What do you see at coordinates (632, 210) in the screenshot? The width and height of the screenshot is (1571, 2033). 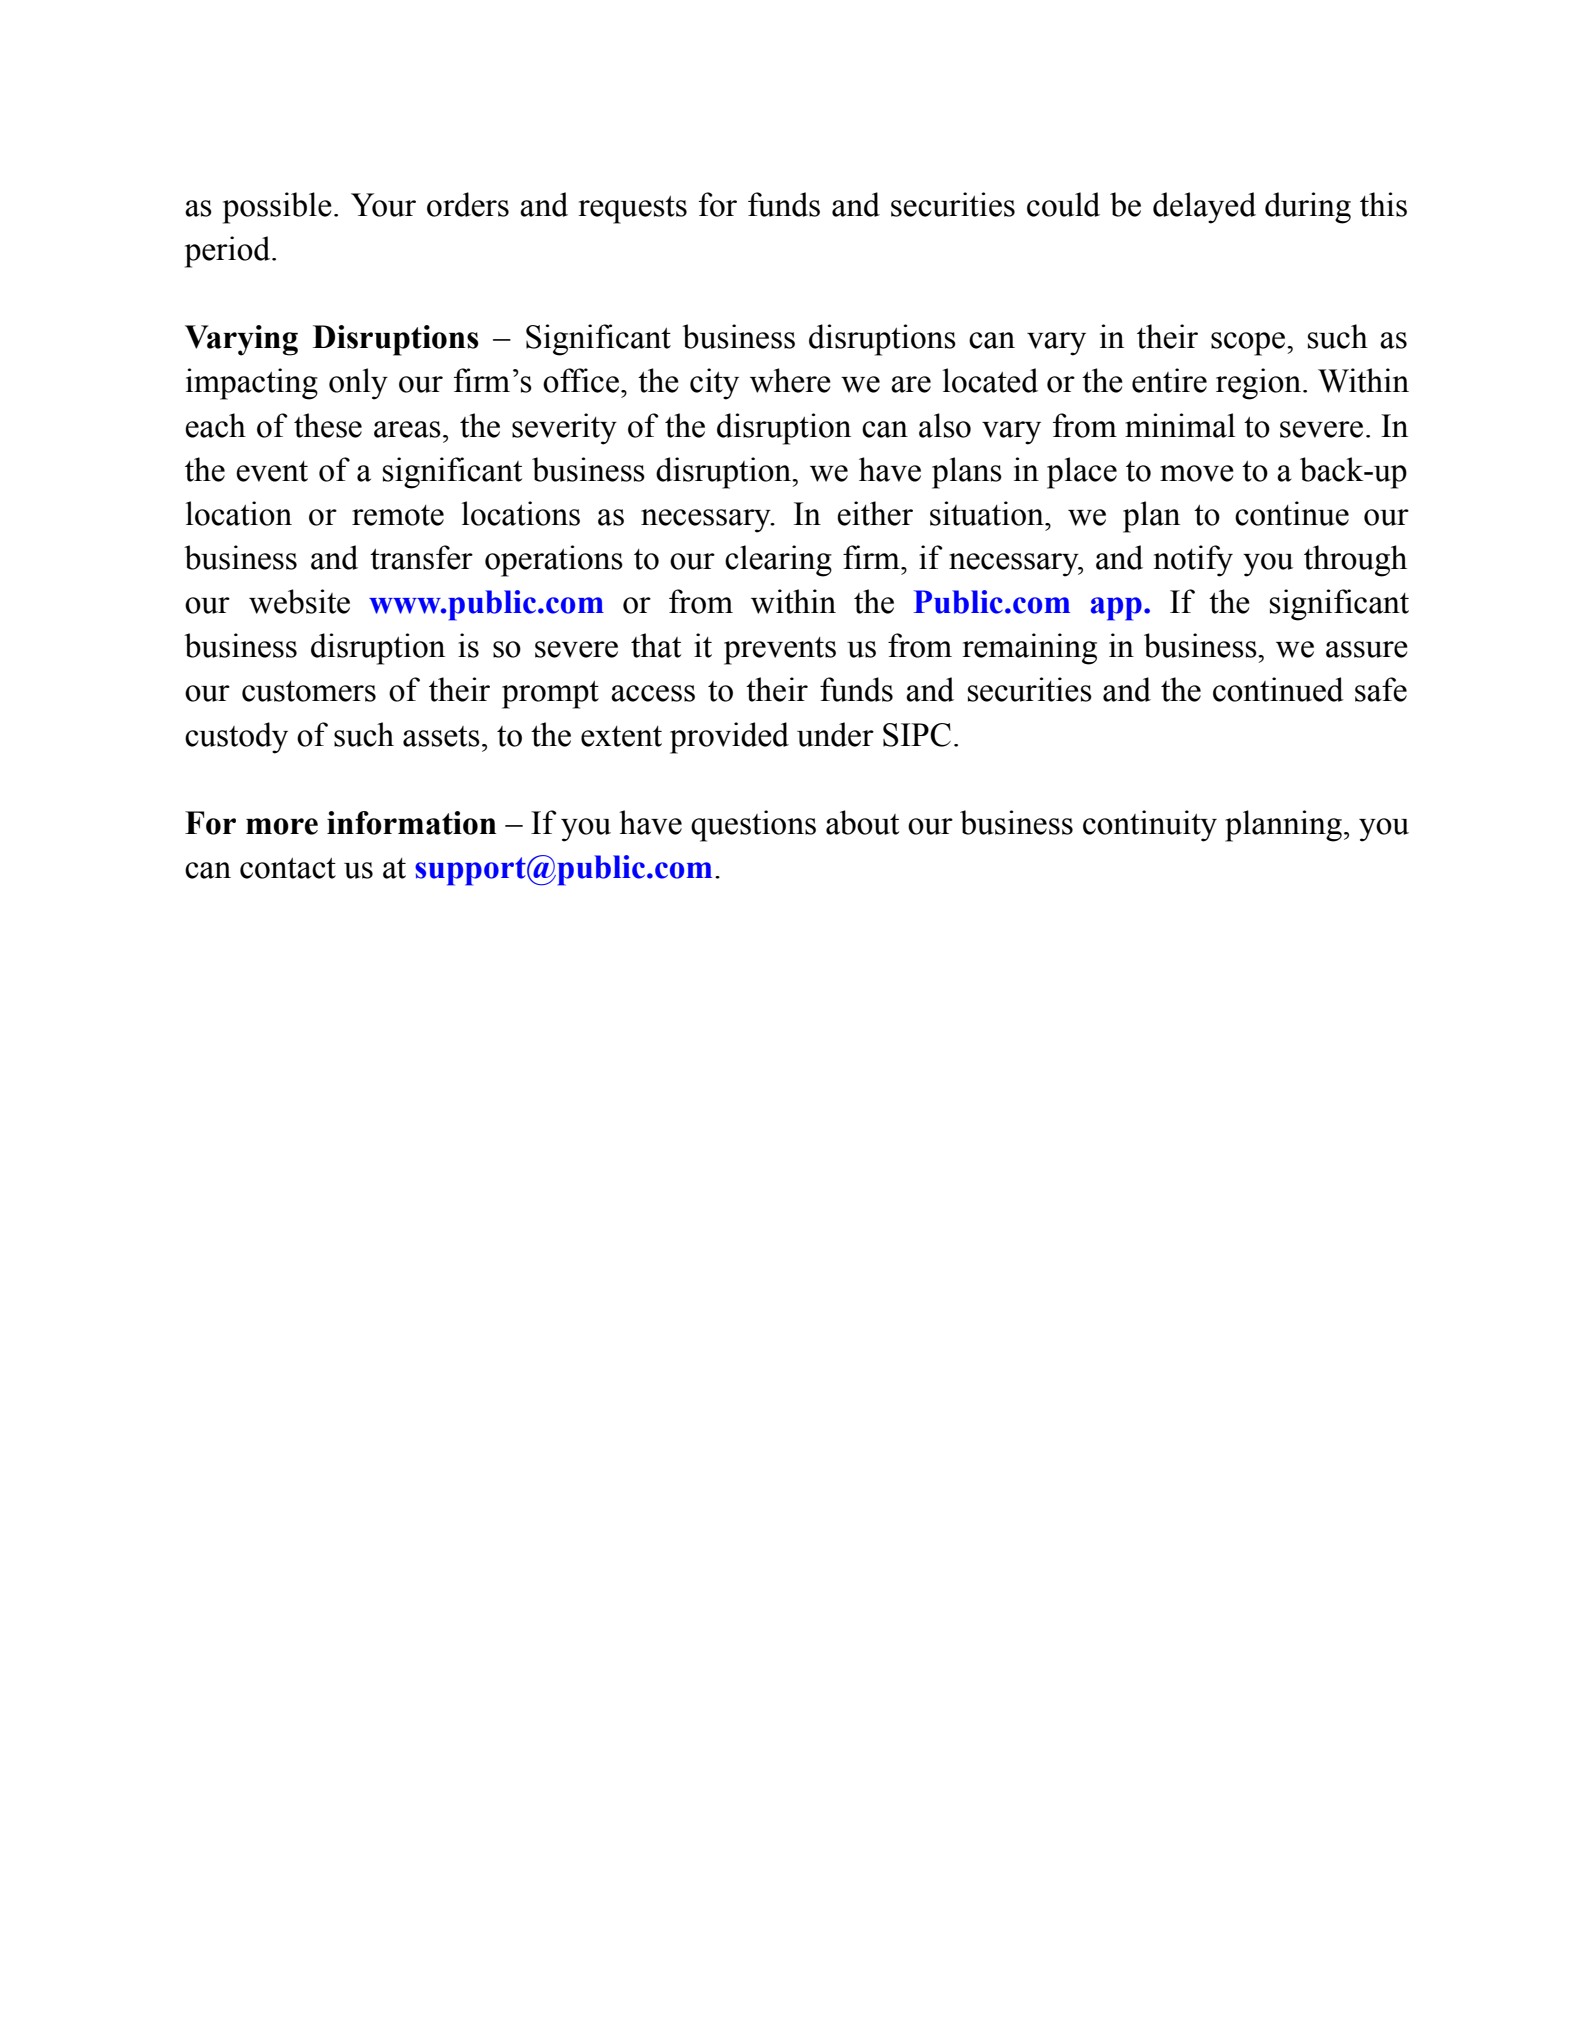 I see `requests` at bounding box center [632, 210].
